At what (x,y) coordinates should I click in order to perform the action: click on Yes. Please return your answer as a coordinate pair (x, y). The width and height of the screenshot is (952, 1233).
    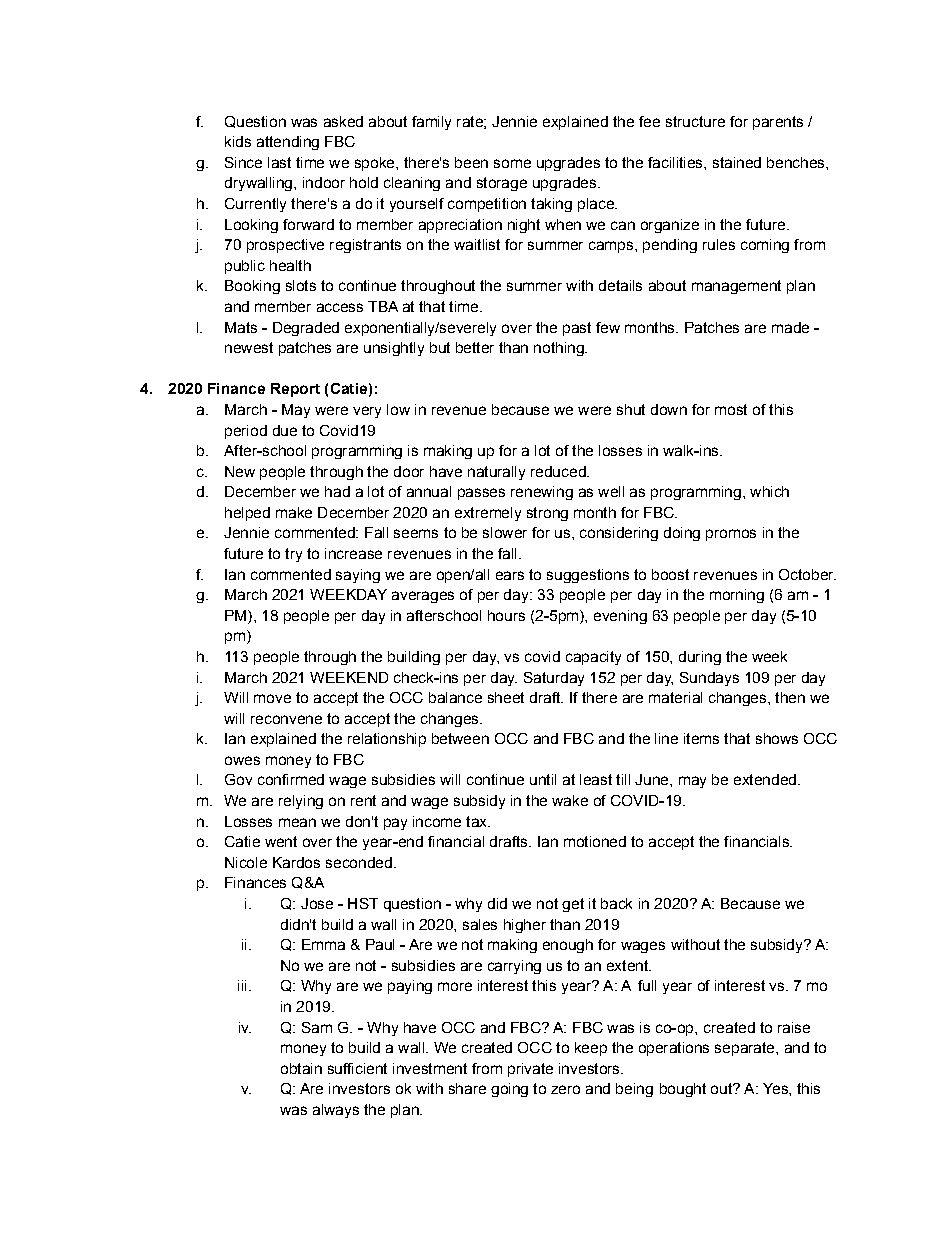
    Looking at the image, I should click on (776, 1088).
